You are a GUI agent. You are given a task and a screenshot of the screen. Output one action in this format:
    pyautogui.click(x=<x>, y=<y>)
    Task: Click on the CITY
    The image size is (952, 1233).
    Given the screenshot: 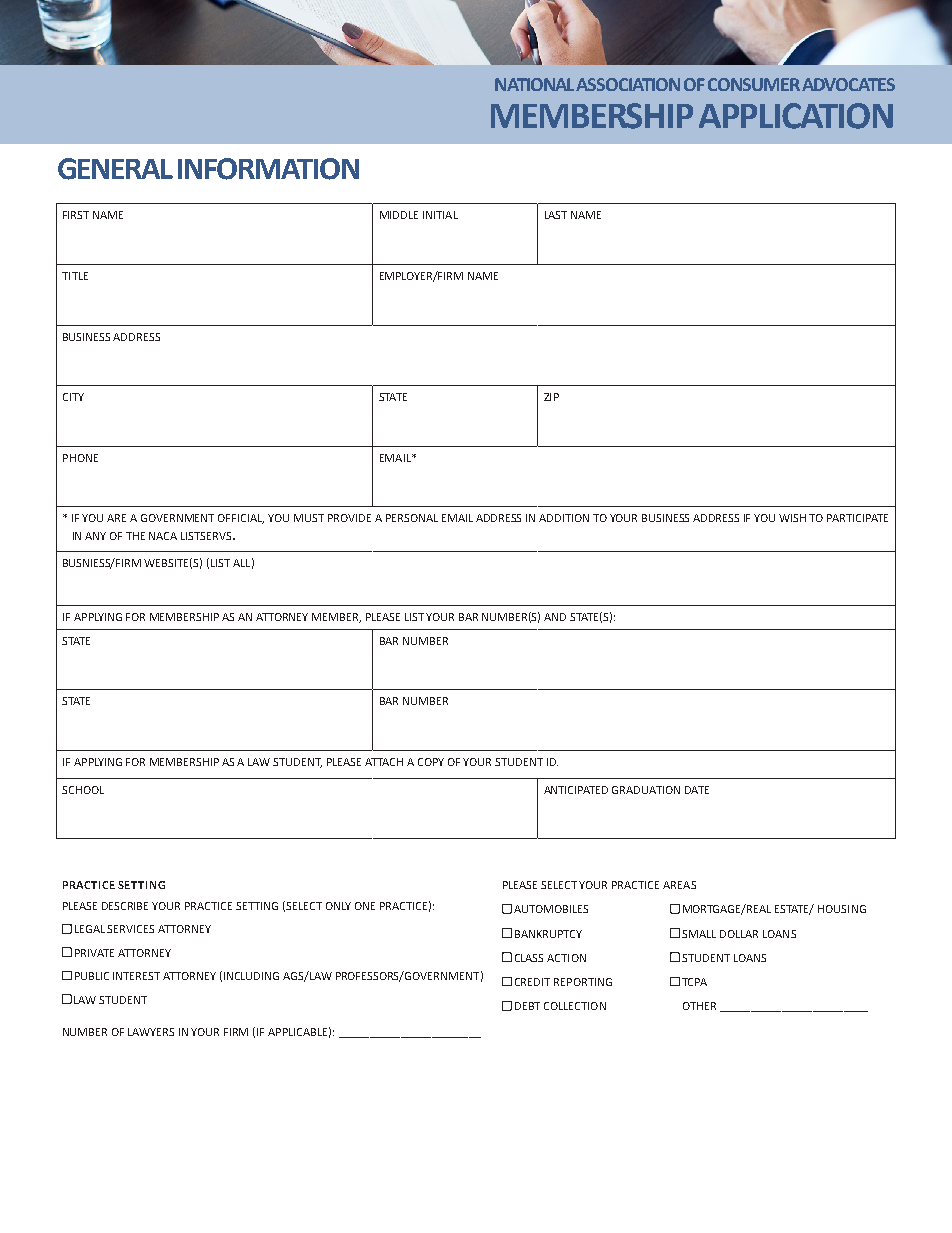 What is the action you would take?
    pyautogui.click(x=73, y=397)
